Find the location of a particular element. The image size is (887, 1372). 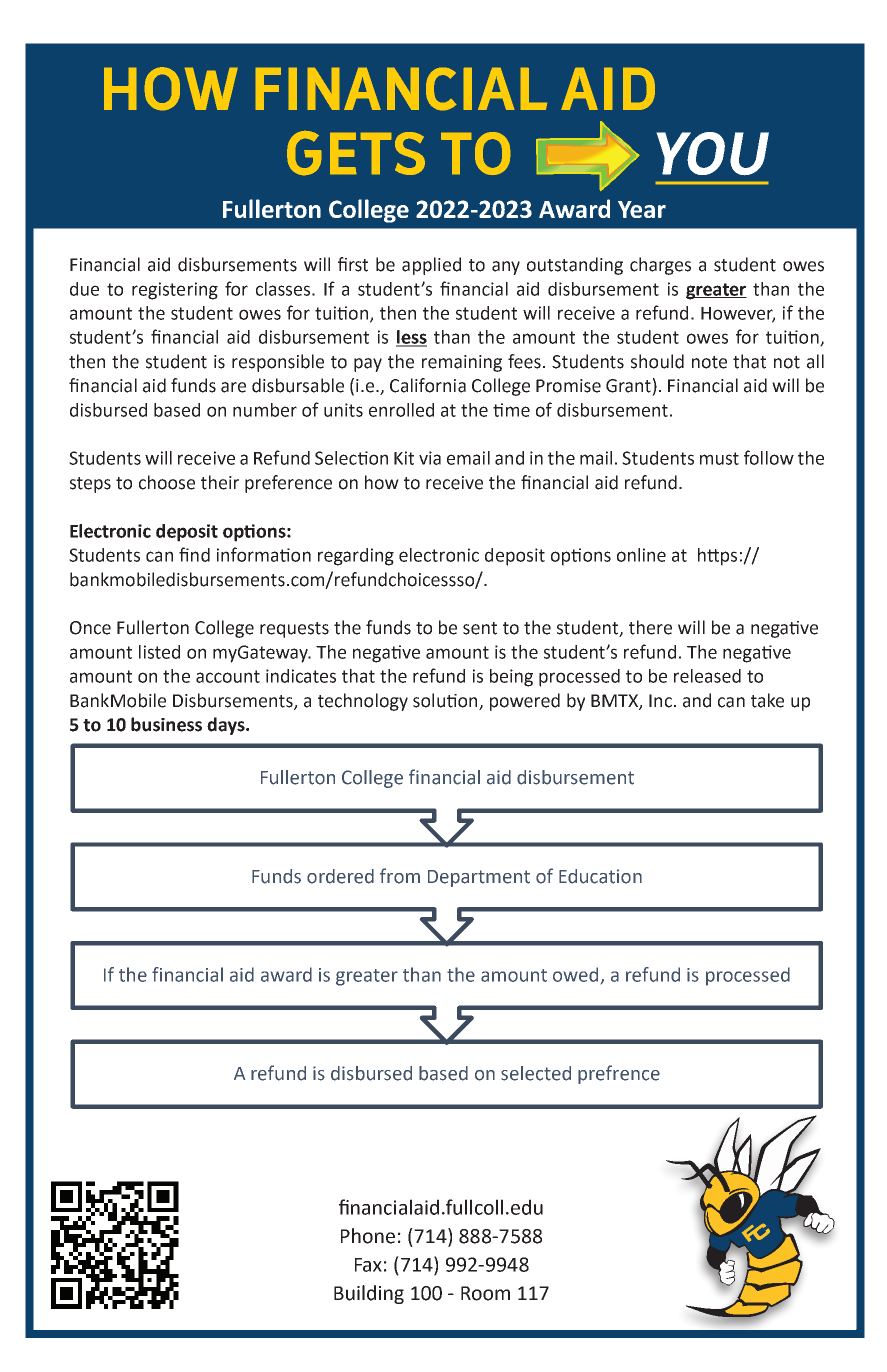

Inc is located at coordinates (660, 701).
